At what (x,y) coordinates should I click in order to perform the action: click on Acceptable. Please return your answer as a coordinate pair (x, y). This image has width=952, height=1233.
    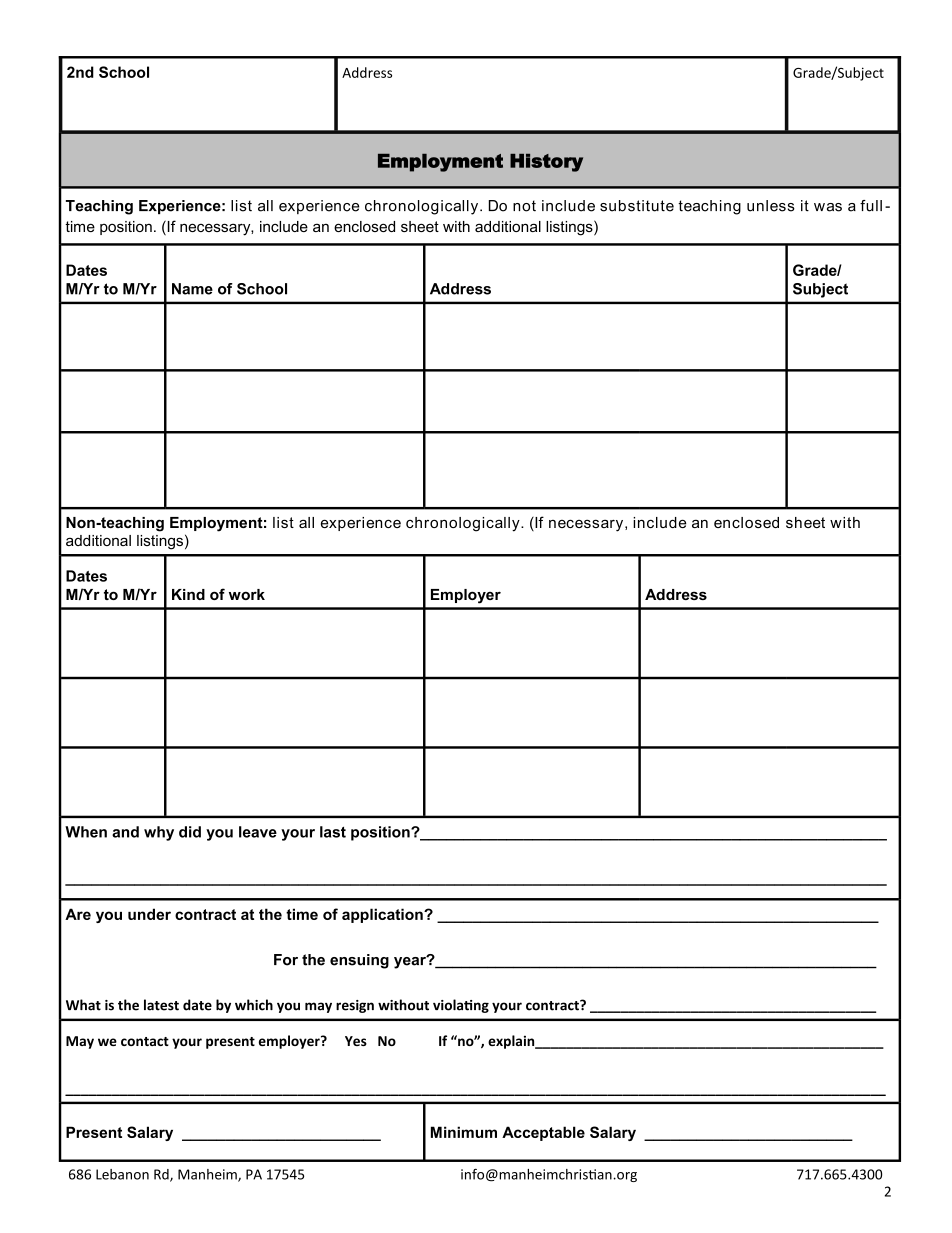
    Looking at the image, I should click on (543, 1133).
